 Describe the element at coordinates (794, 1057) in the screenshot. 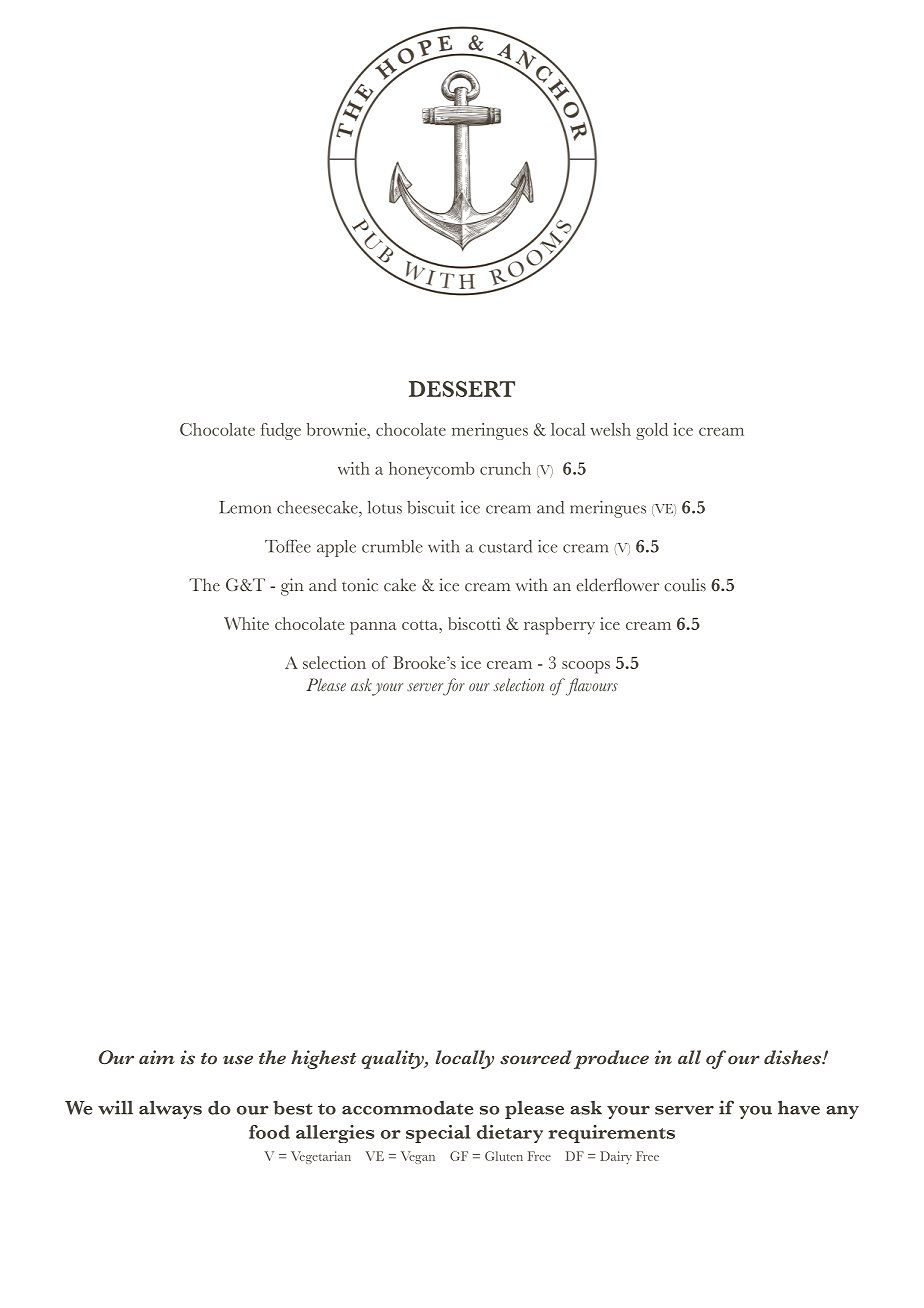

I see `dishes` at that location.
